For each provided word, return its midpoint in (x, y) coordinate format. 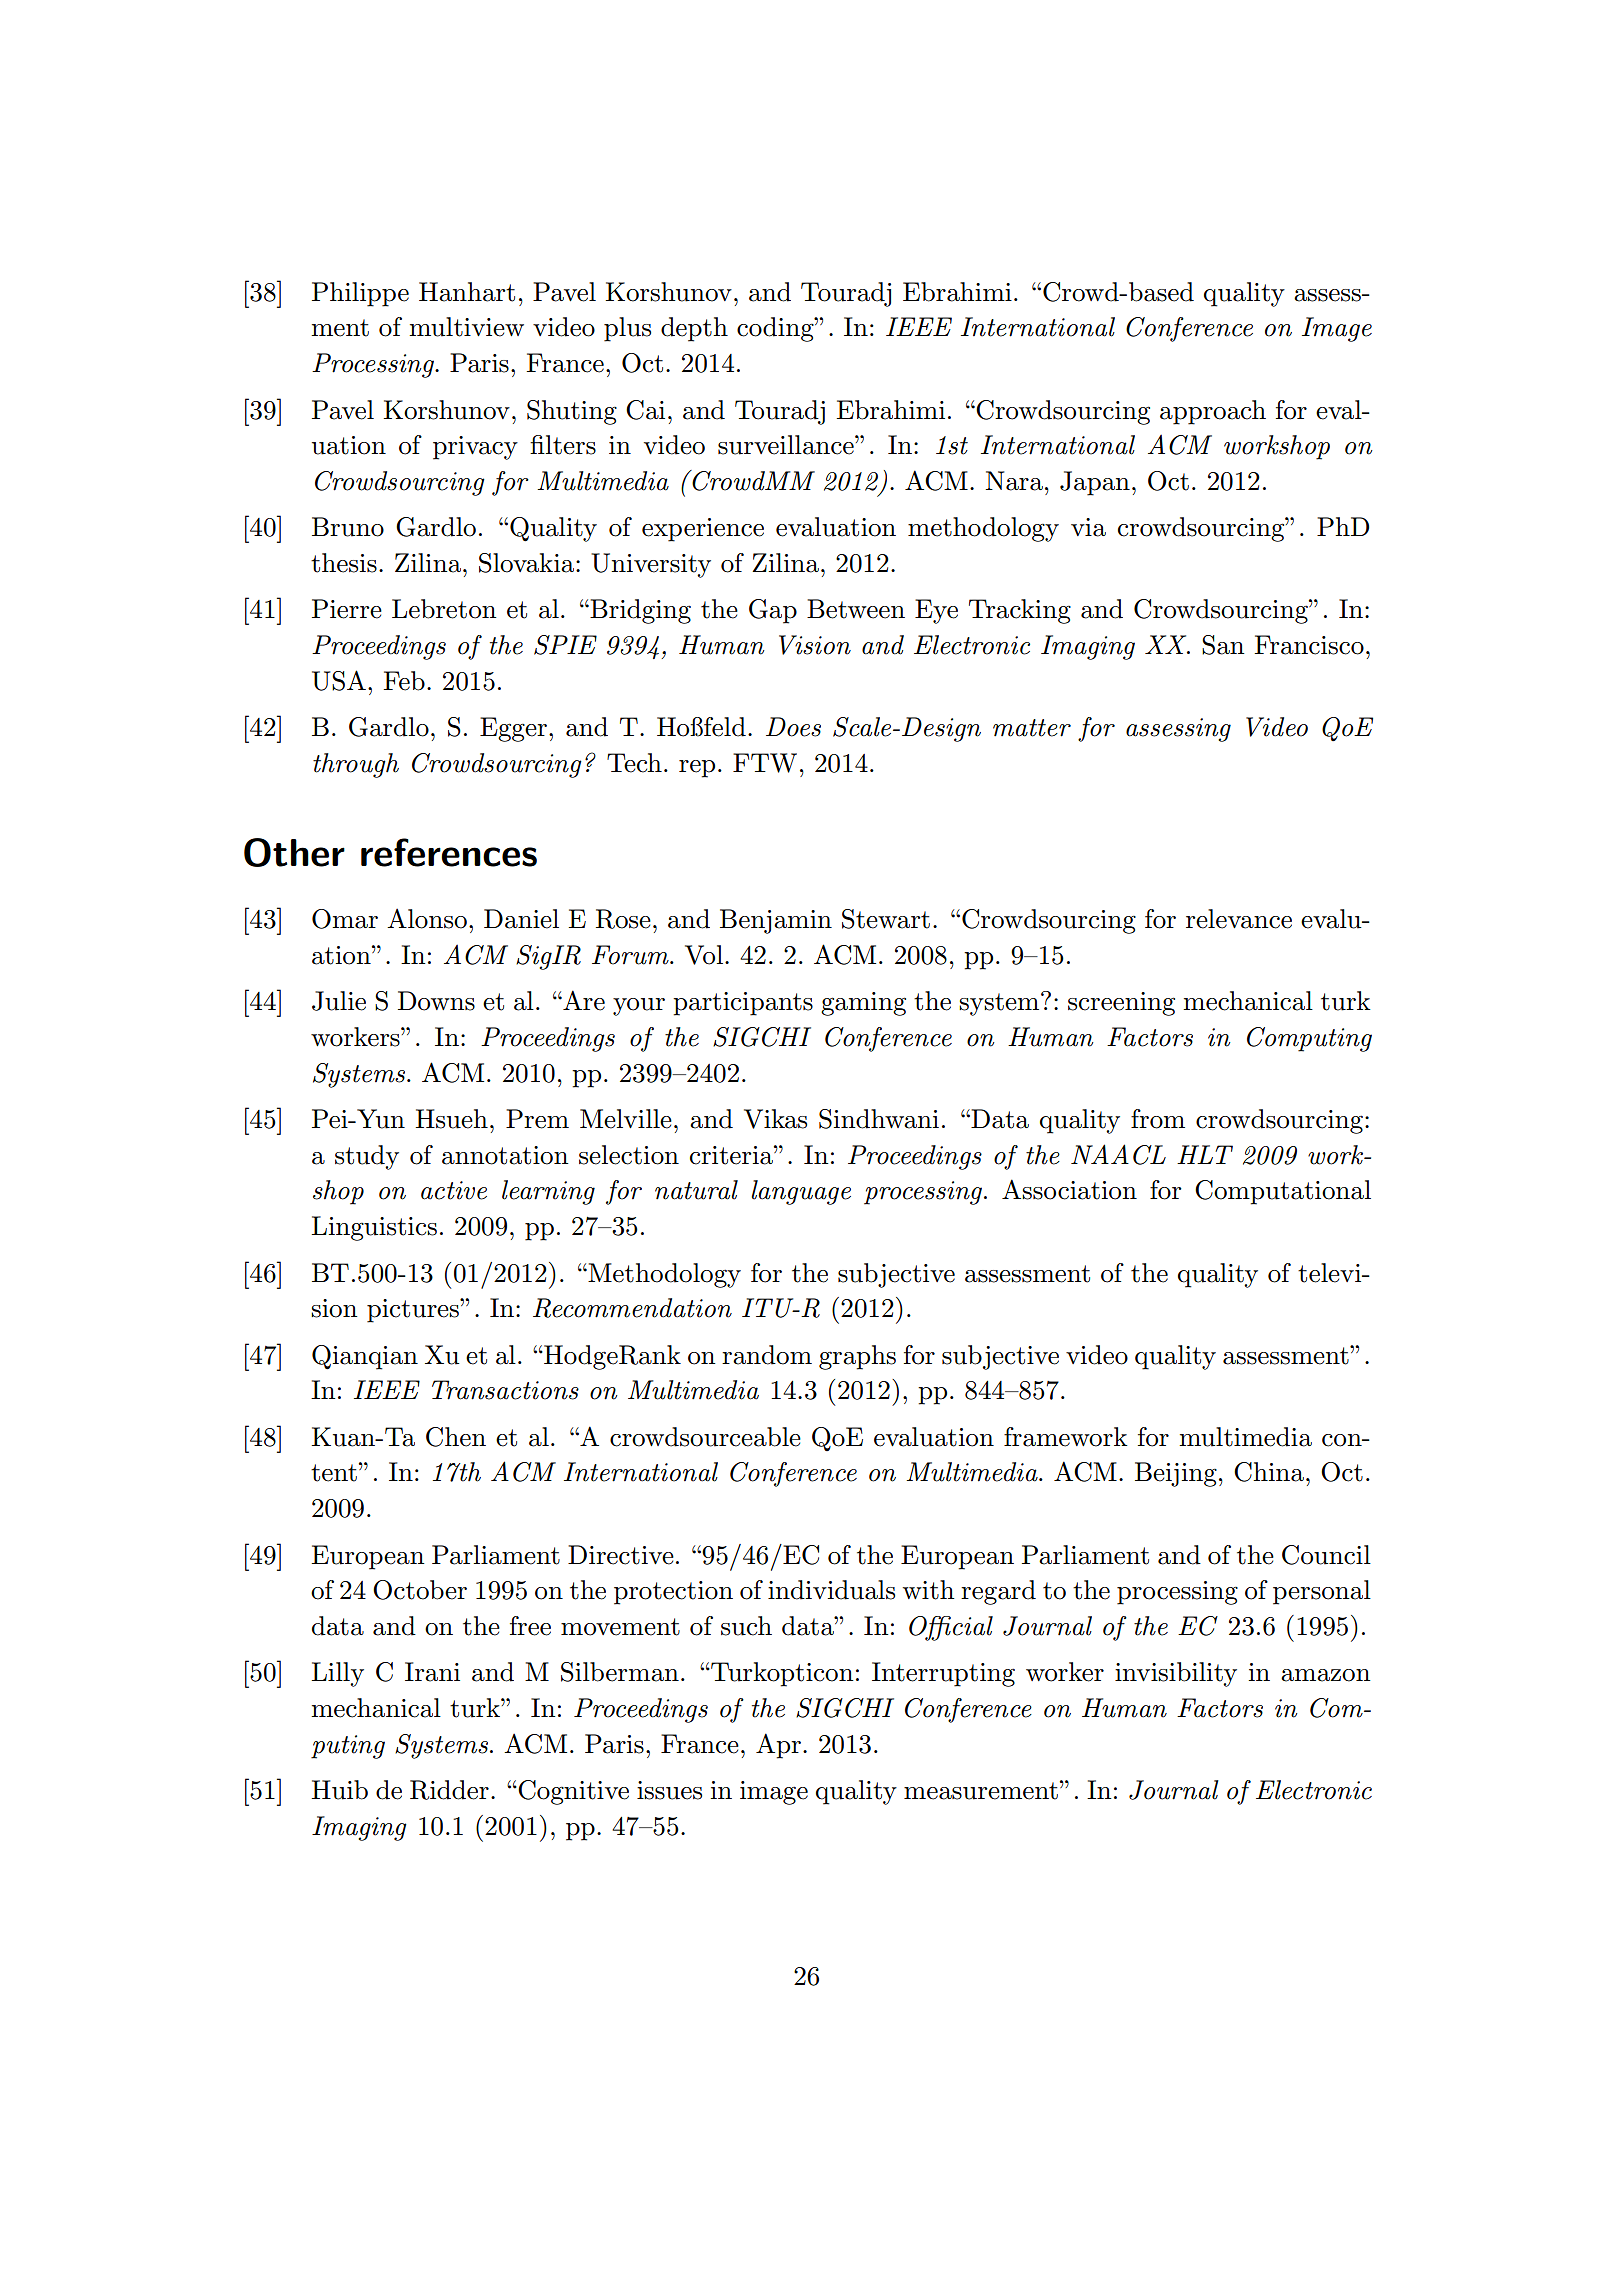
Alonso (427, 918)
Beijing (1176, 1474)
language (801, 1192)
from (1158, 1119)
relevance (1239, 919)
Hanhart (467, 292)
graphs (857, 1357)
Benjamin (776, 921)
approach (1213, 412)
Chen (456, 1437)
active (454, 1190)
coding (776, 329)
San (1223, 645)
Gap (773, 611)
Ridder (449, 1790)
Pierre (347, 609)
